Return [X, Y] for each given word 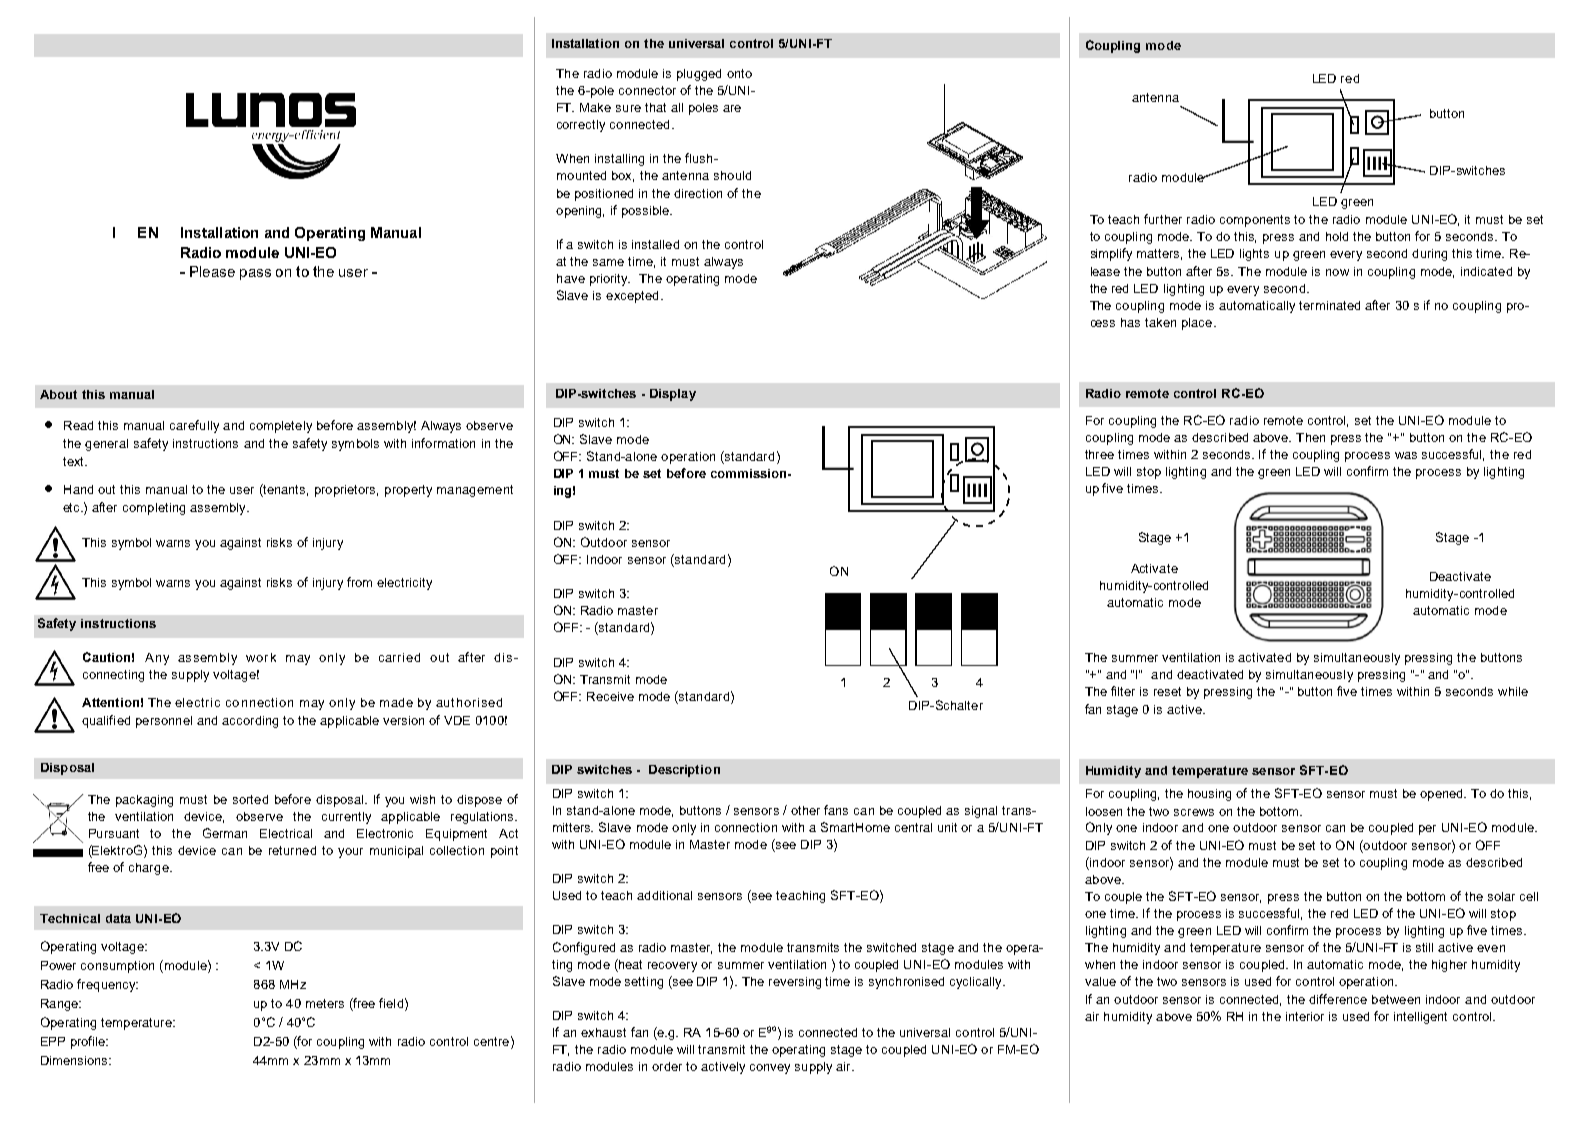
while [1513, 691]
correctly [581, 126]
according [250, 722]
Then [1310, 437]
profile [89, 1042]
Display [673, 395]
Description [684, 771]
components [1255, 221]
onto [739, 73]
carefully [194, 426]
